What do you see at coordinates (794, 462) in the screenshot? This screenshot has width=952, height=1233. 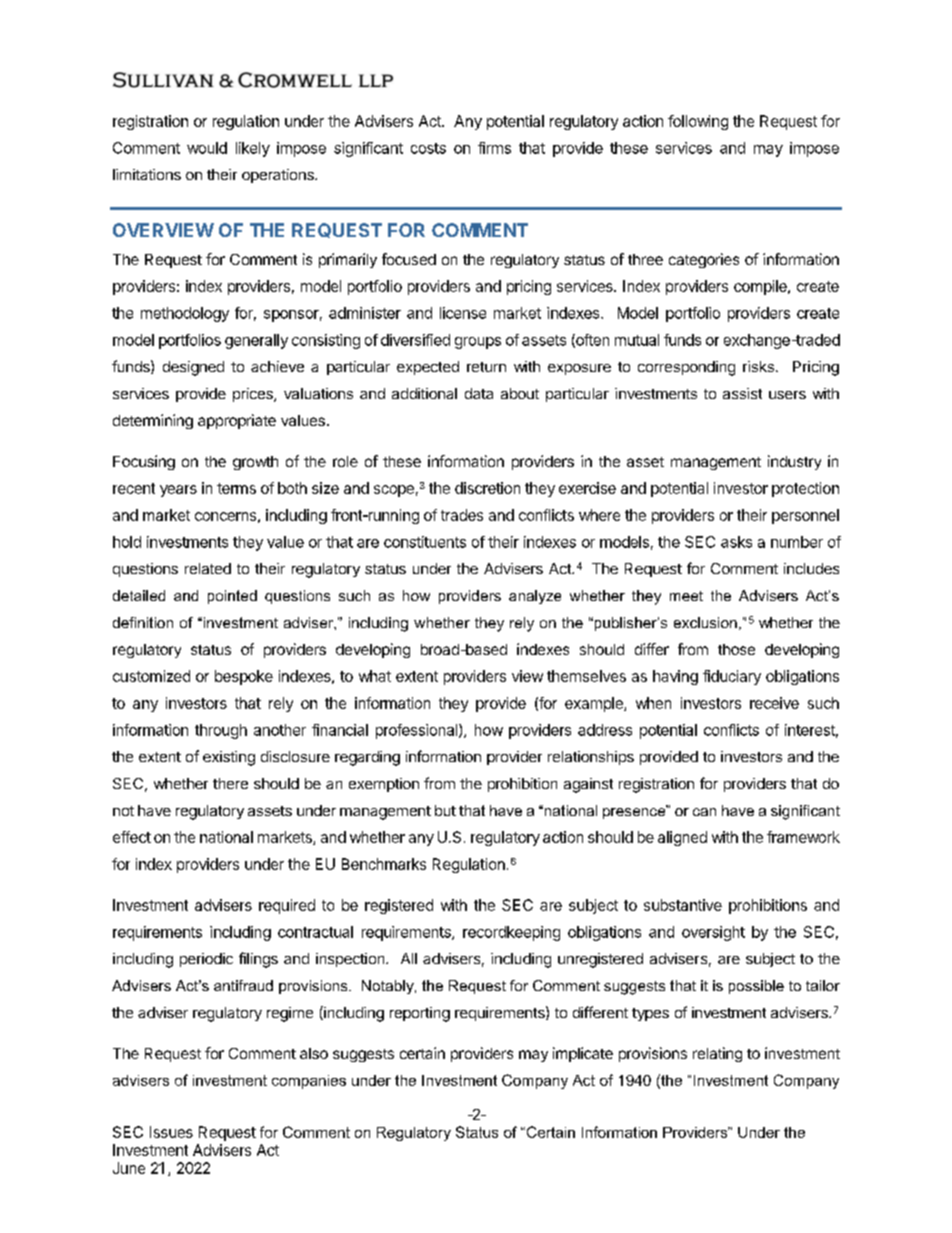 I see `industry` at bounding box center [794, 462].
